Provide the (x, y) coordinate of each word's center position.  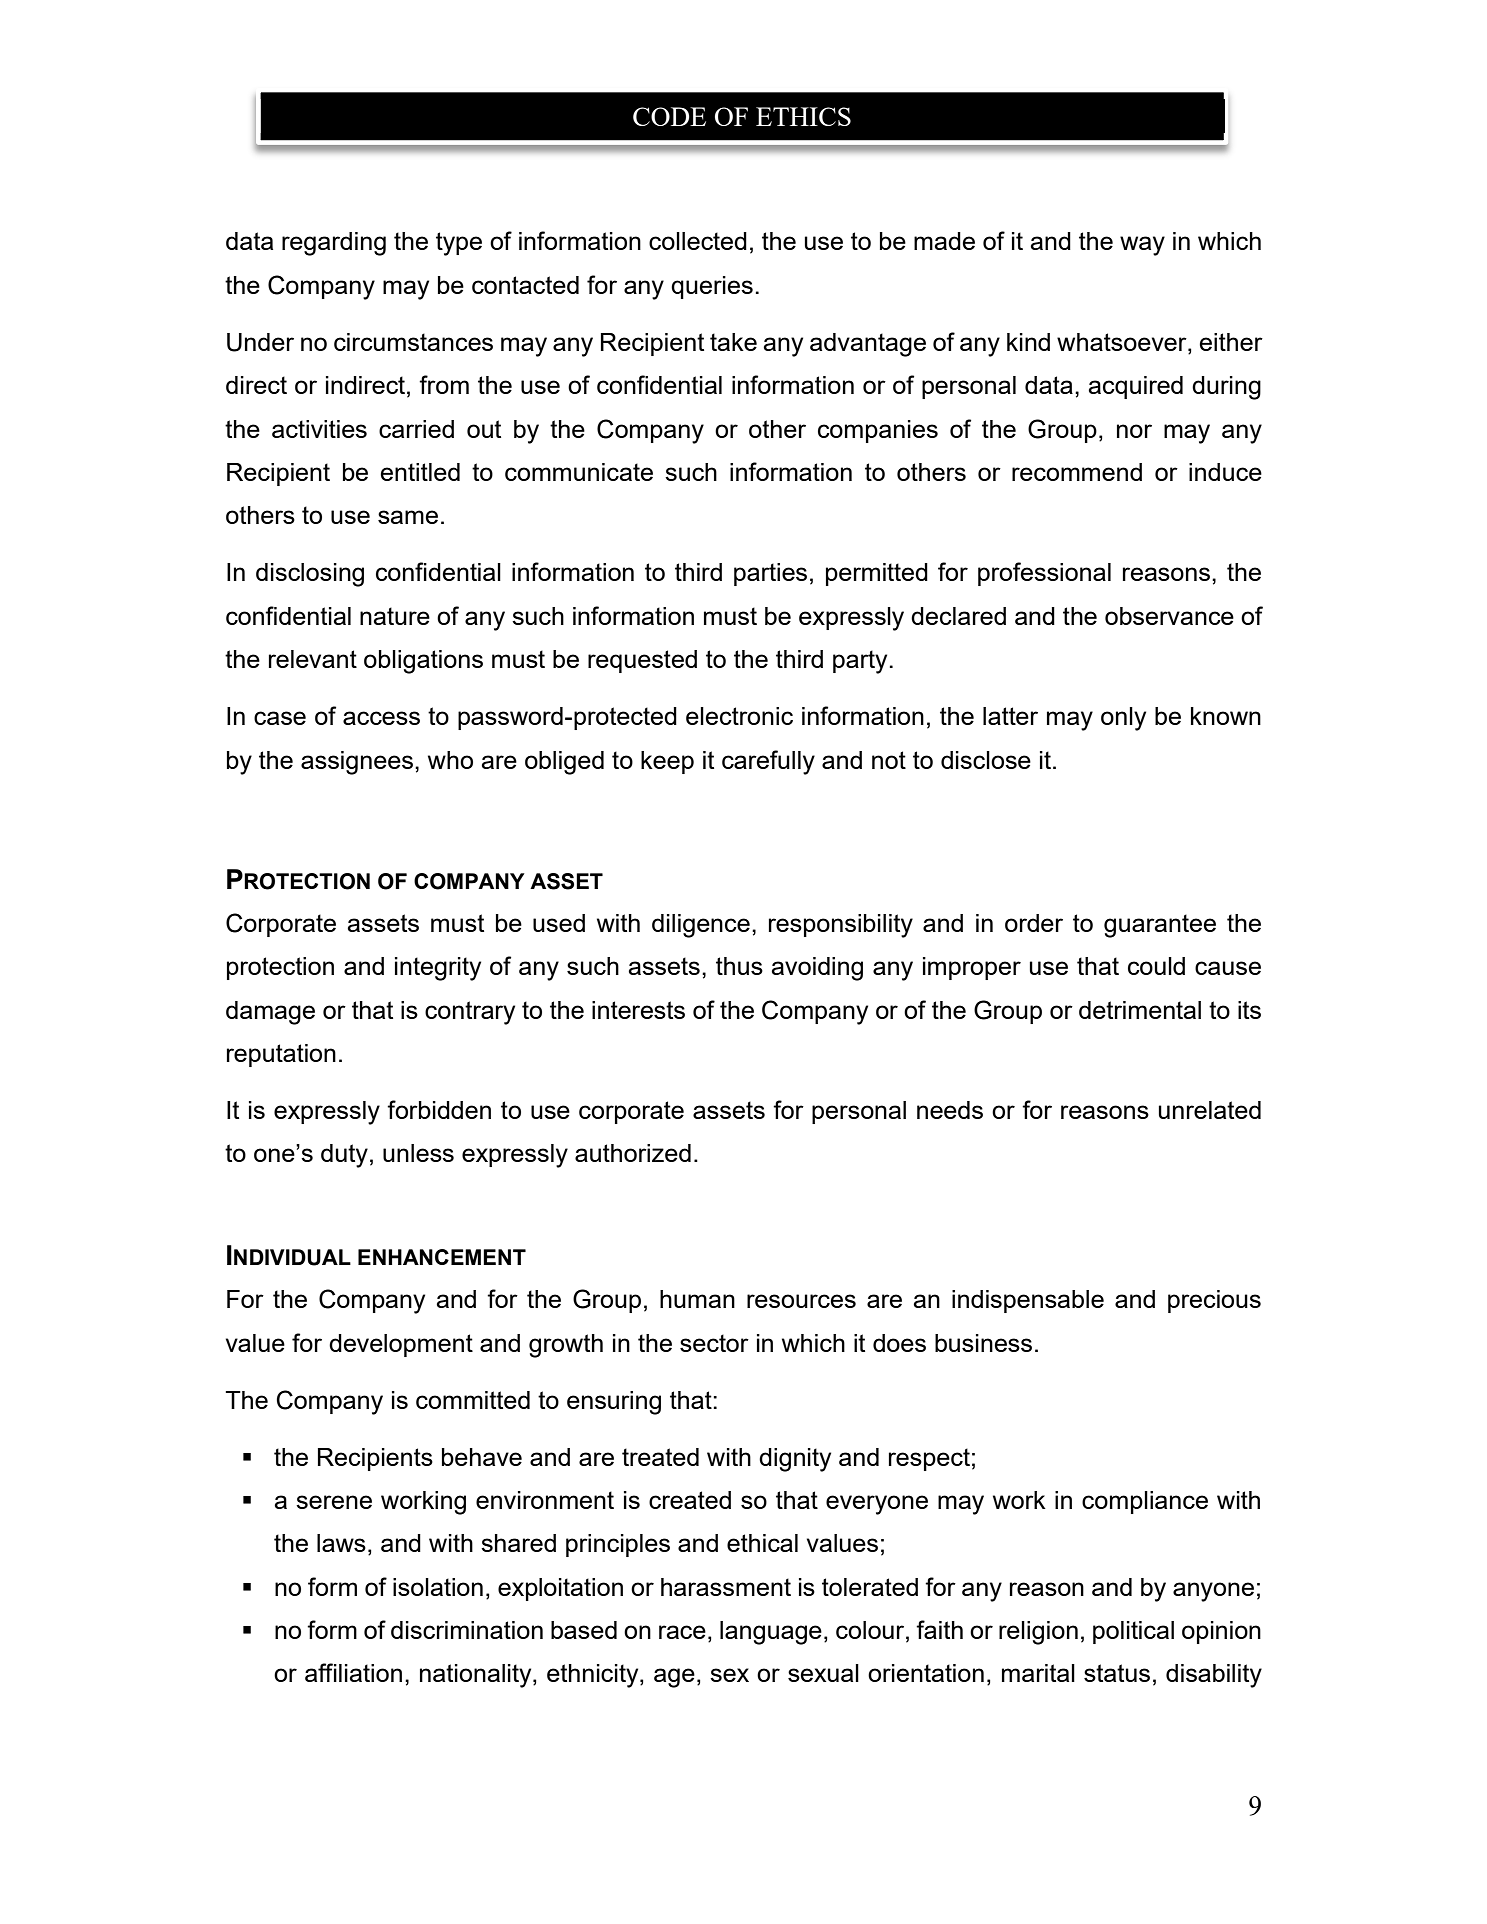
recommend (1077, 472)
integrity (438, 969)
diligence (701, 926)
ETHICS (803, 116)
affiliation (353, 1672)
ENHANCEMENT (442, 1257)
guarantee (1160, 926)
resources (801, 1301)
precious (1214, 1301)
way (1142, 246)
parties (770, 574)
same (408, 517)
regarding (334, 244)
